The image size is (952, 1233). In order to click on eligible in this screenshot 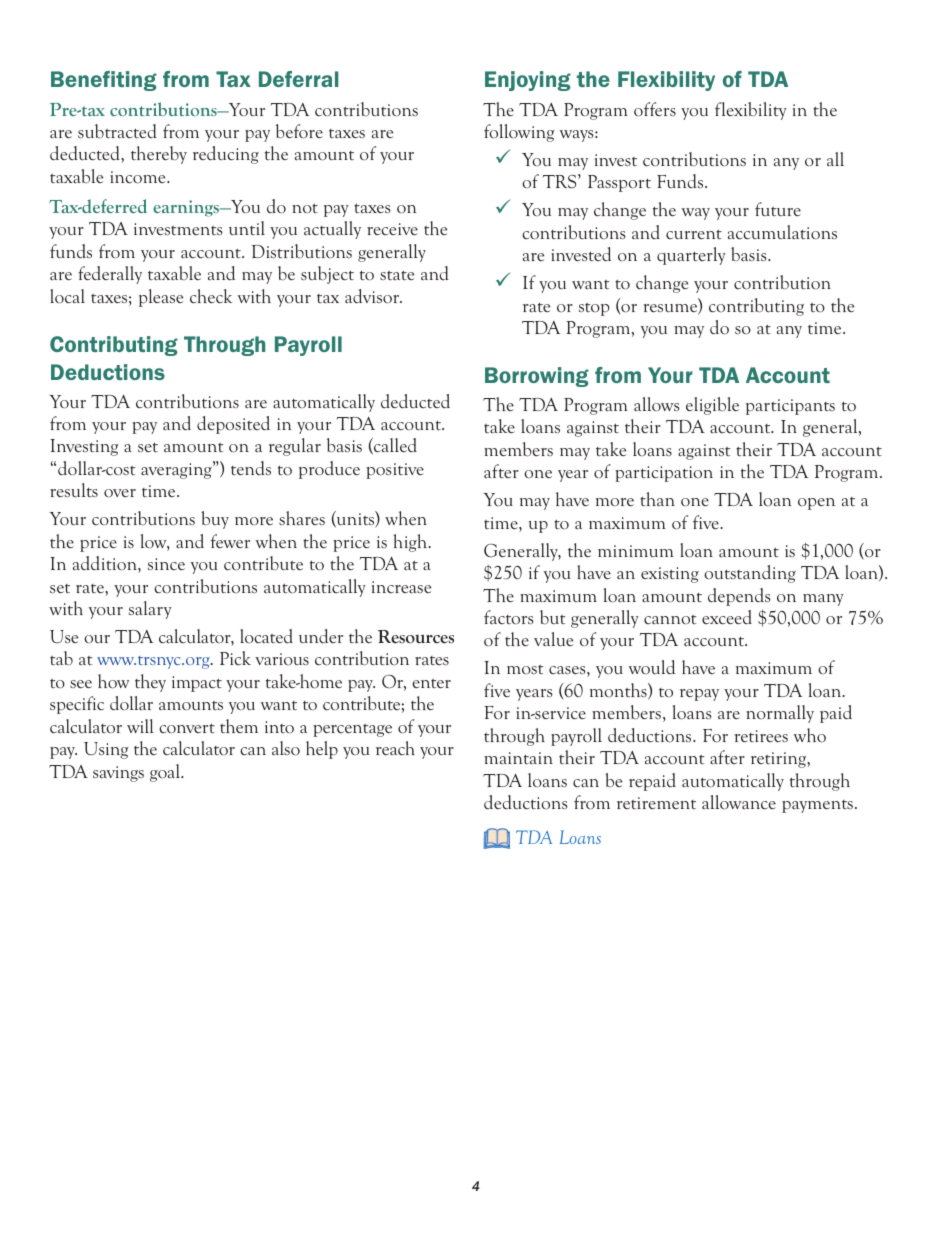, I will do `click(712, 406)`.
